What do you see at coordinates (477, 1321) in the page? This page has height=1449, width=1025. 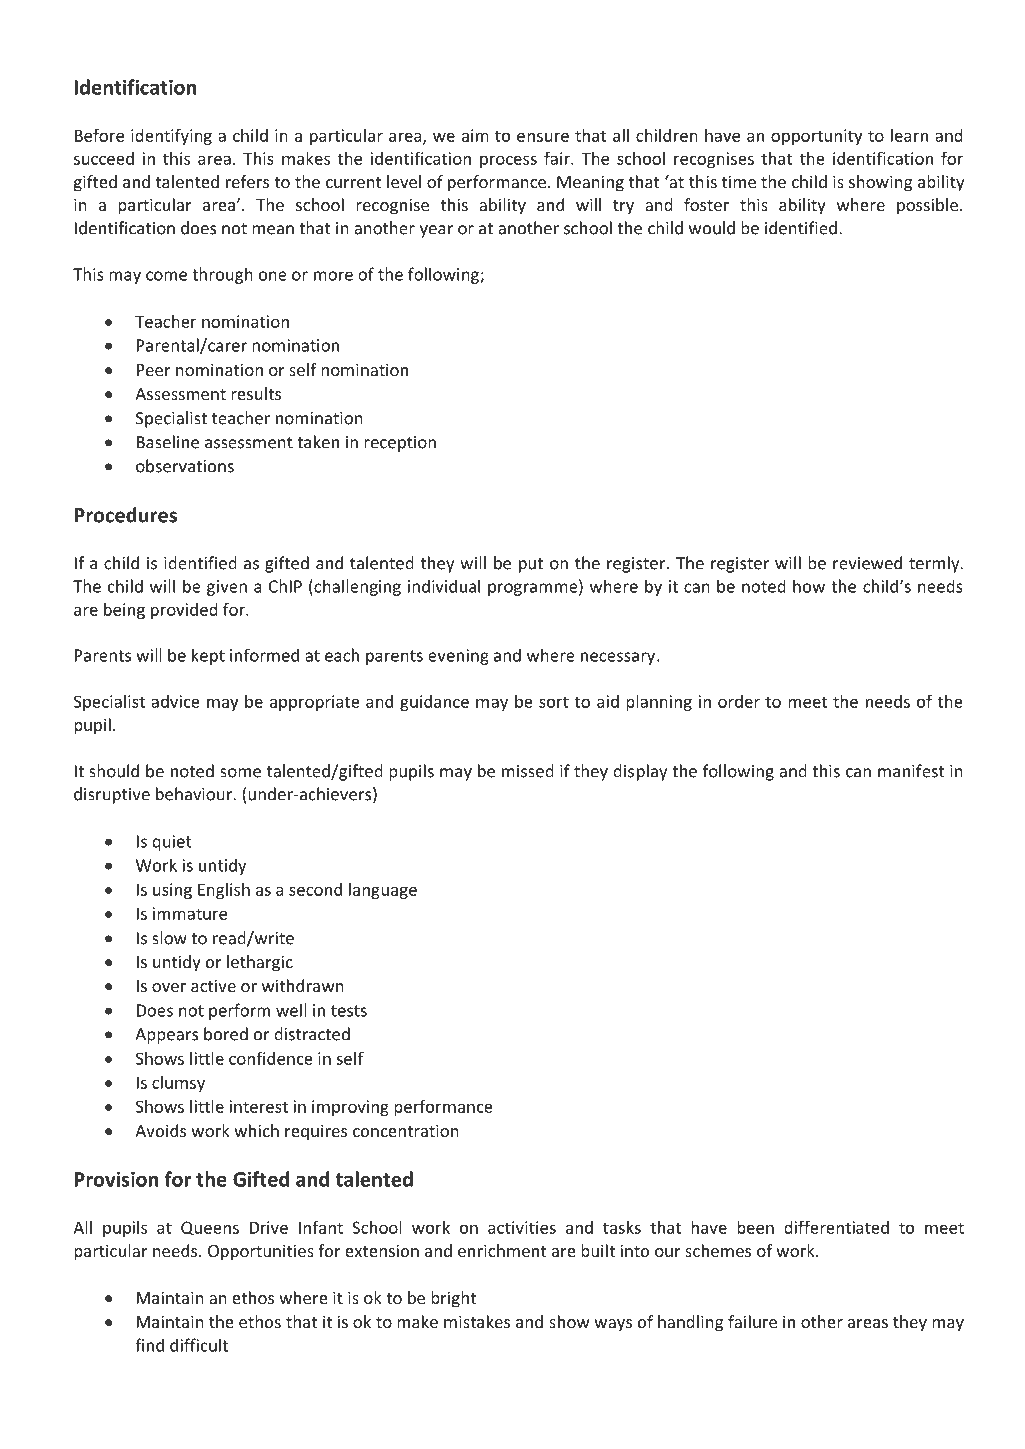 I see `mistakes` at bounding box center [477, 1321].
